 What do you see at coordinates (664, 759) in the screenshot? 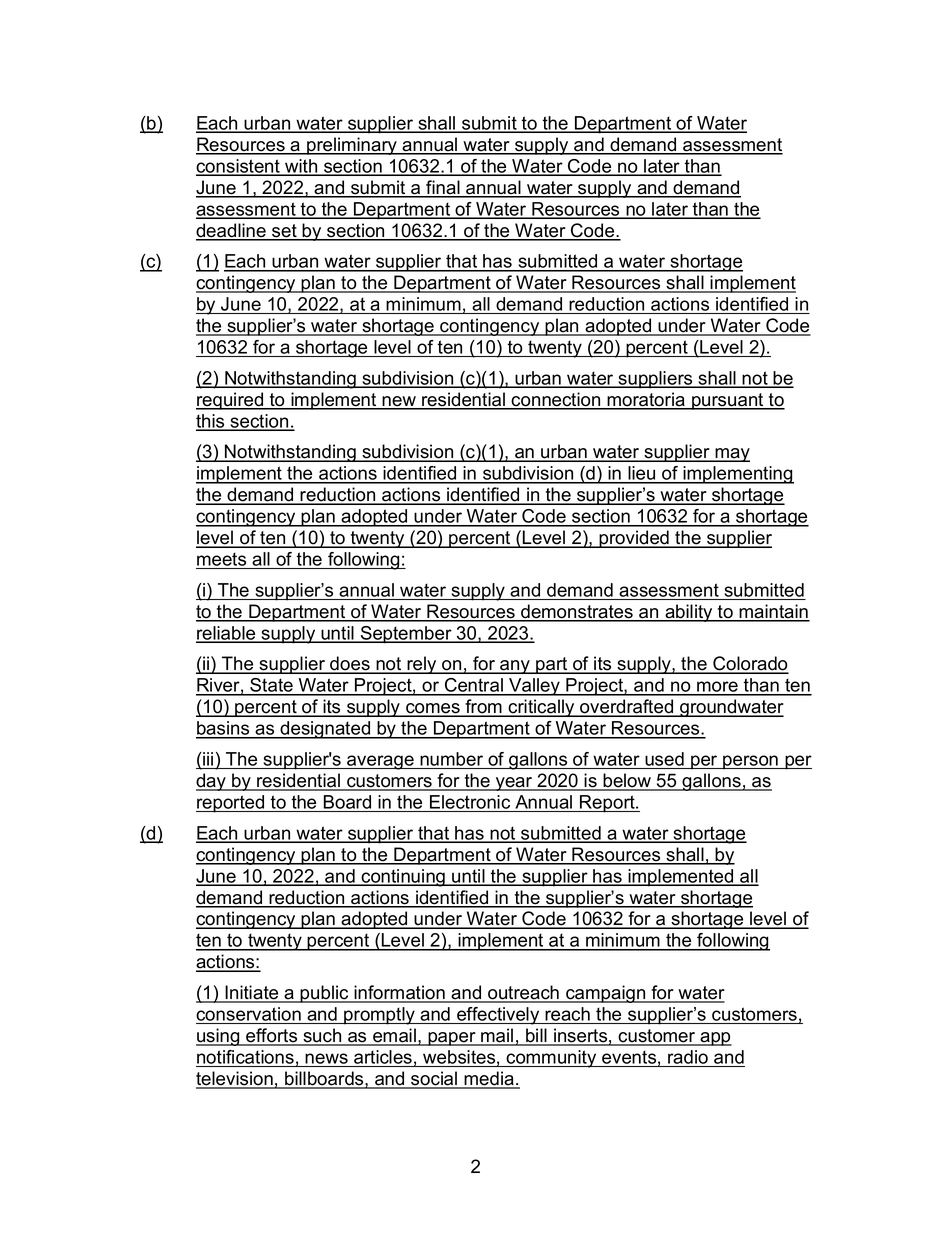
I see `used` at bounding box center [664, 759].
